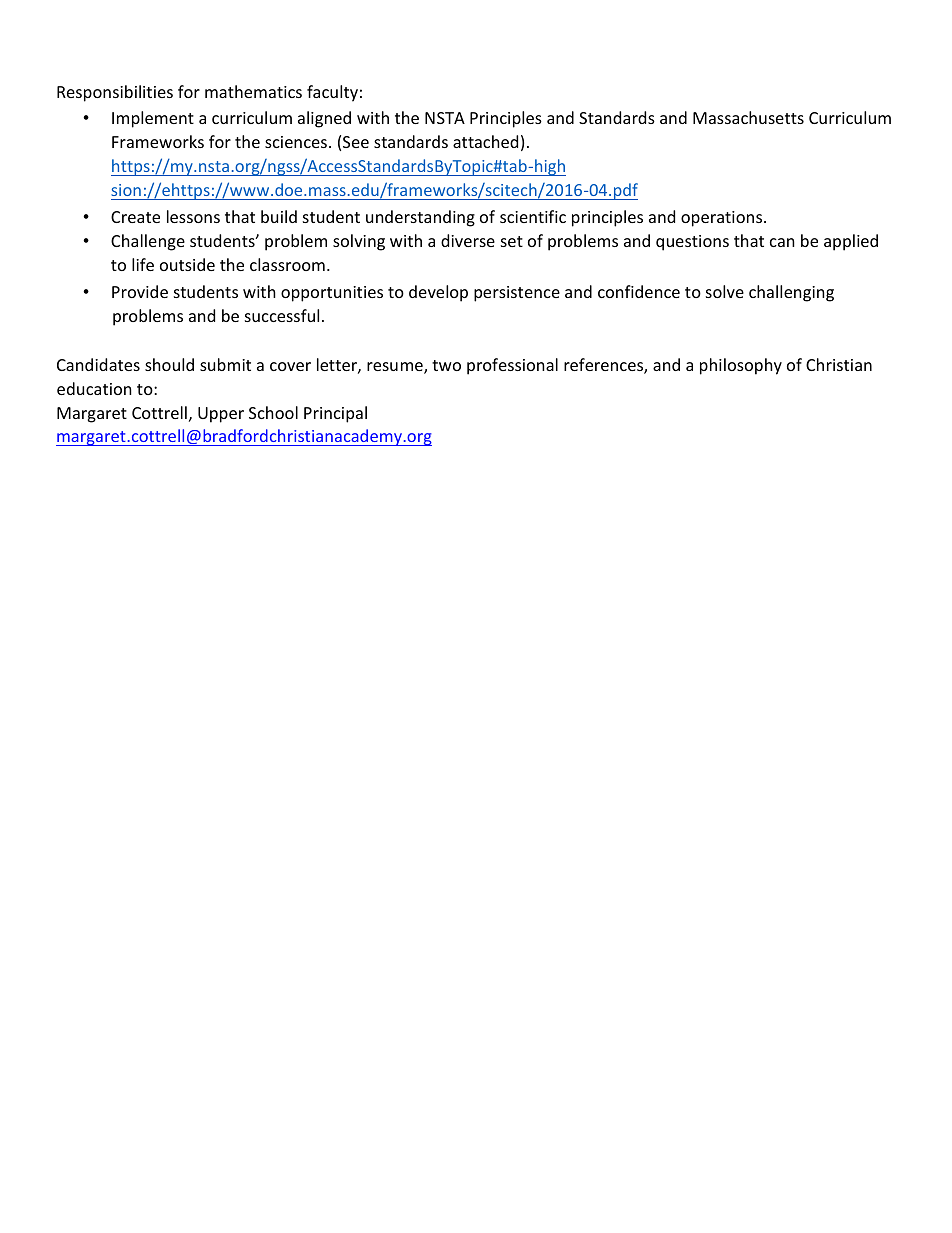  What do you see at coordinates (115, 93) in the document?
I see `Responsibilities` at bounding box center [115, 93].
